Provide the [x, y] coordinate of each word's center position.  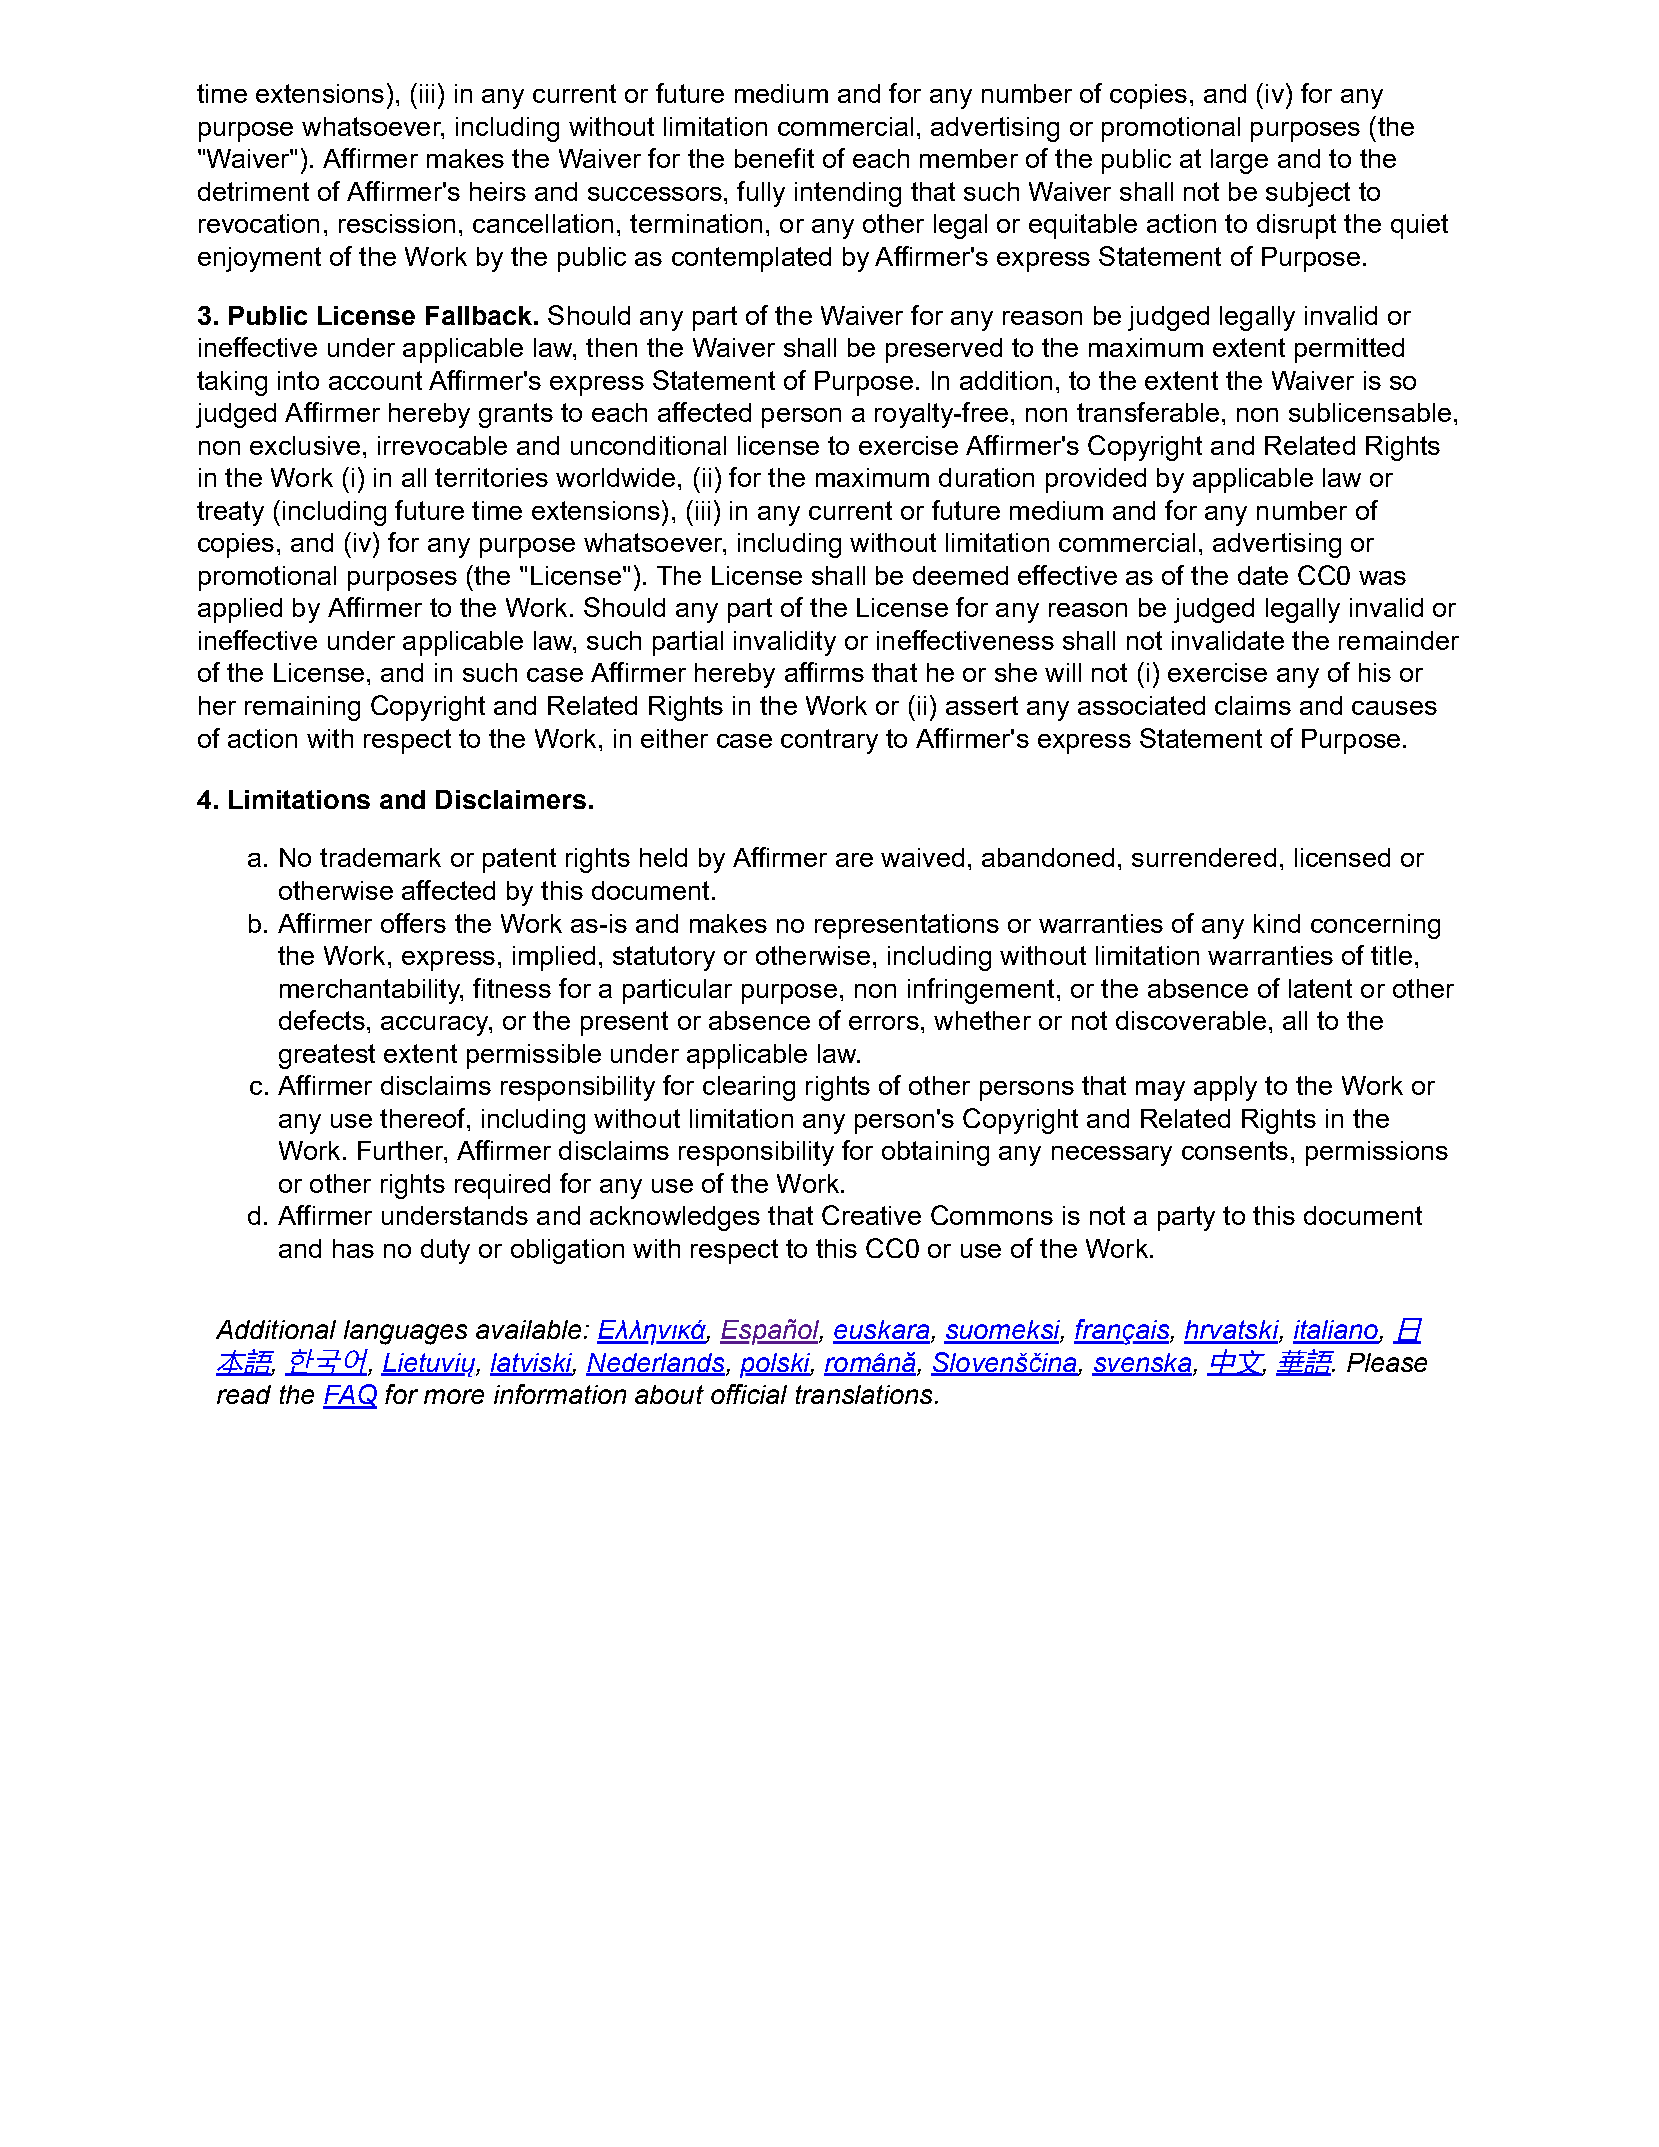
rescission [397, 223]
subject [1308, 194]
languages [405, 1332]
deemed [960, 575]
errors [884, 1023]
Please [1387, 1362]
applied [240, 610]
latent [1320, 988]
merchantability [371, 991]
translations [864, 1394]
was [1382, 578]
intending [848, 194]
